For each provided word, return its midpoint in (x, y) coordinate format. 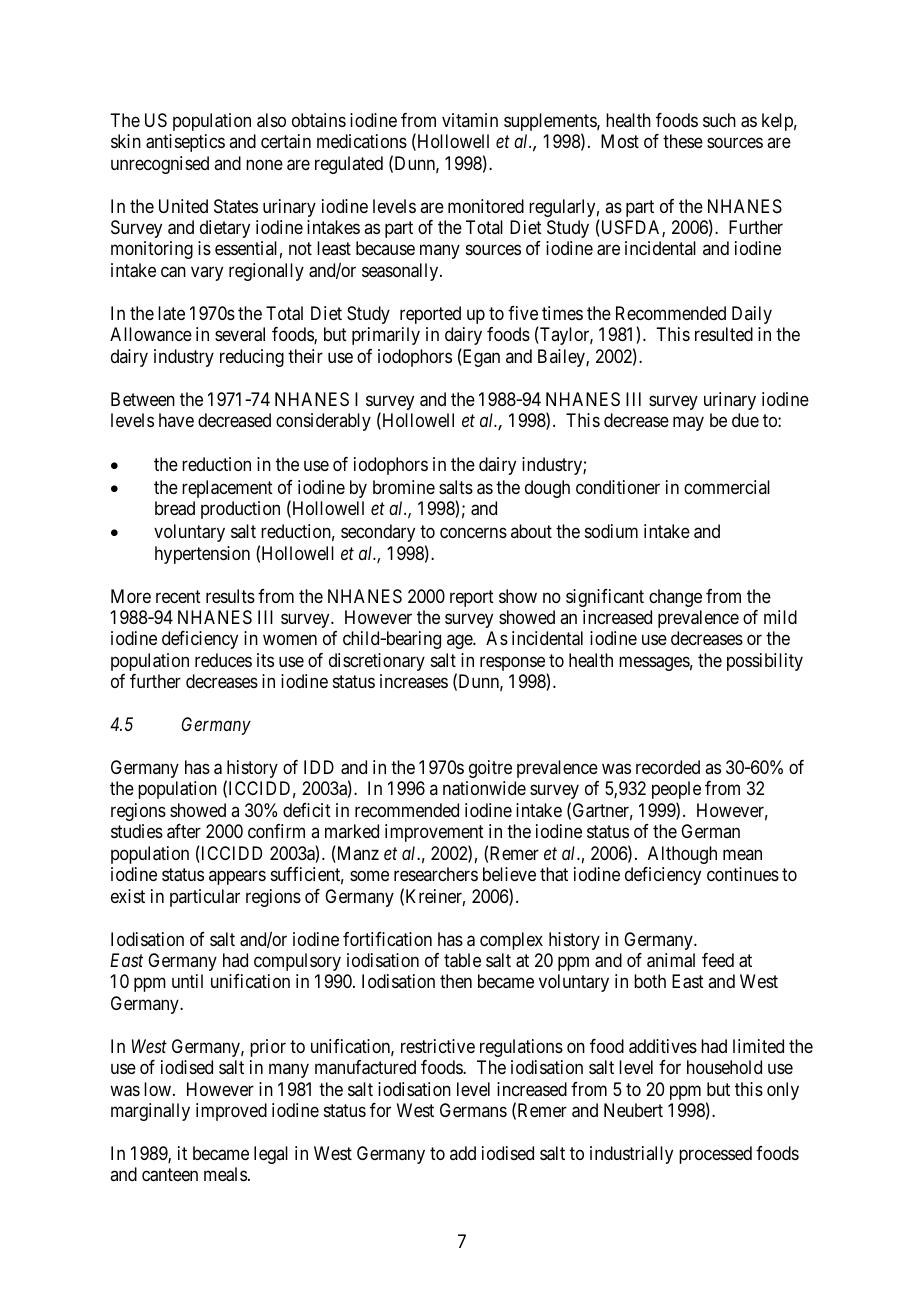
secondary (378, 533)
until (187, 981)
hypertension (202, 555)
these (683, 141)
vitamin (470, 120)
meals (225, 1174)
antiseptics (185, 143)
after (184, 831)
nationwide (484, 788)
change (675, 598)
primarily (386, 336)
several (240, 334)
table (462, 960)
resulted (724, 334)
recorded (668, 767)
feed (718, 960)
